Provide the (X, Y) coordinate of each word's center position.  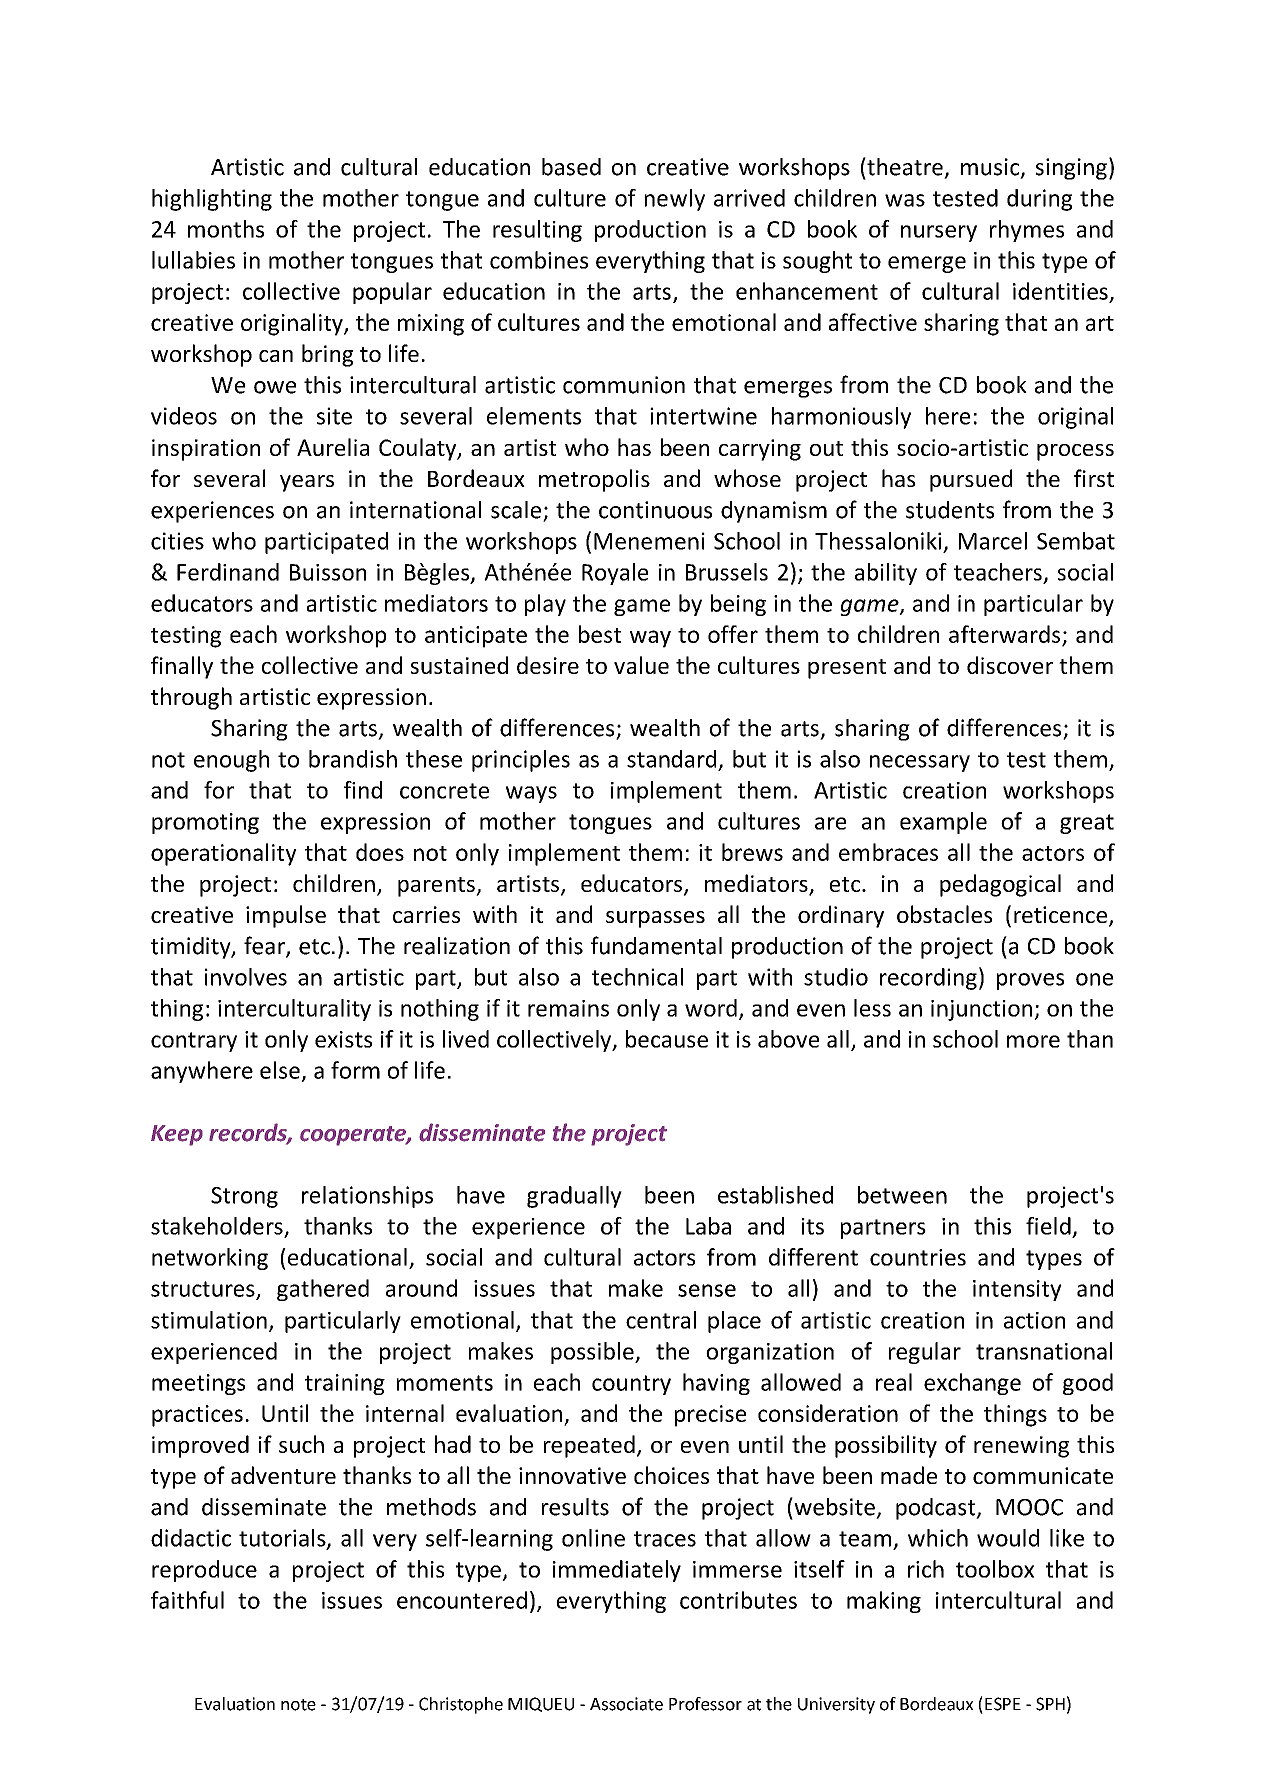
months (226, 229)
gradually (574, 1197)
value (641, 665)
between (902, 1195)
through (191, 698)
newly (675, 200)
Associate (626, 1704)
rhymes (1027, 231)
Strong (244, 1197)
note (298, 1705)
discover (1010, 665)
